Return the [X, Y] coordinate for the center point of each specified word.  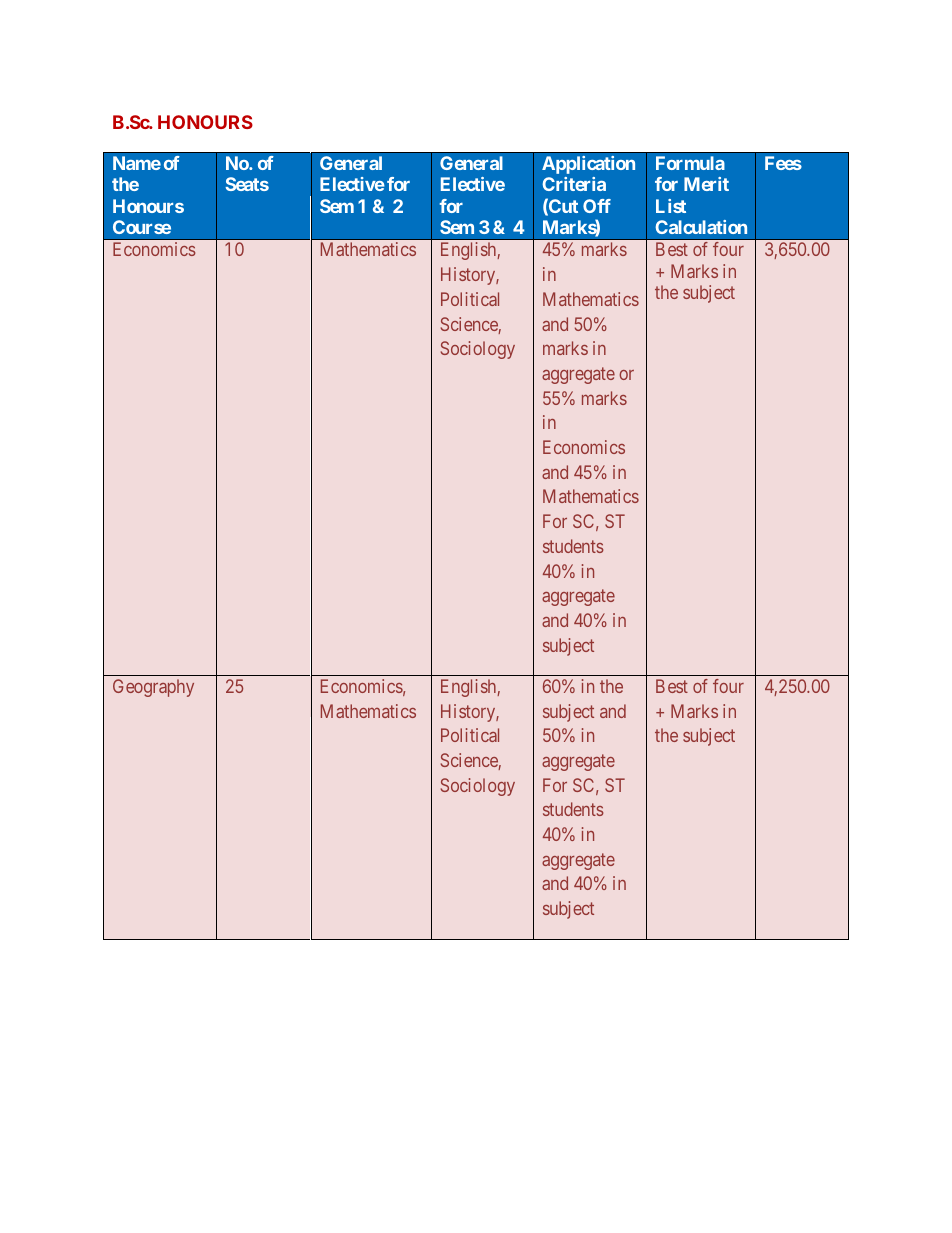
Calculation [701, 227]
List [671, 206]
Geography [153, 688]
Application [588, 165]
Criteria [574, 184]
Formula [690, 163]
